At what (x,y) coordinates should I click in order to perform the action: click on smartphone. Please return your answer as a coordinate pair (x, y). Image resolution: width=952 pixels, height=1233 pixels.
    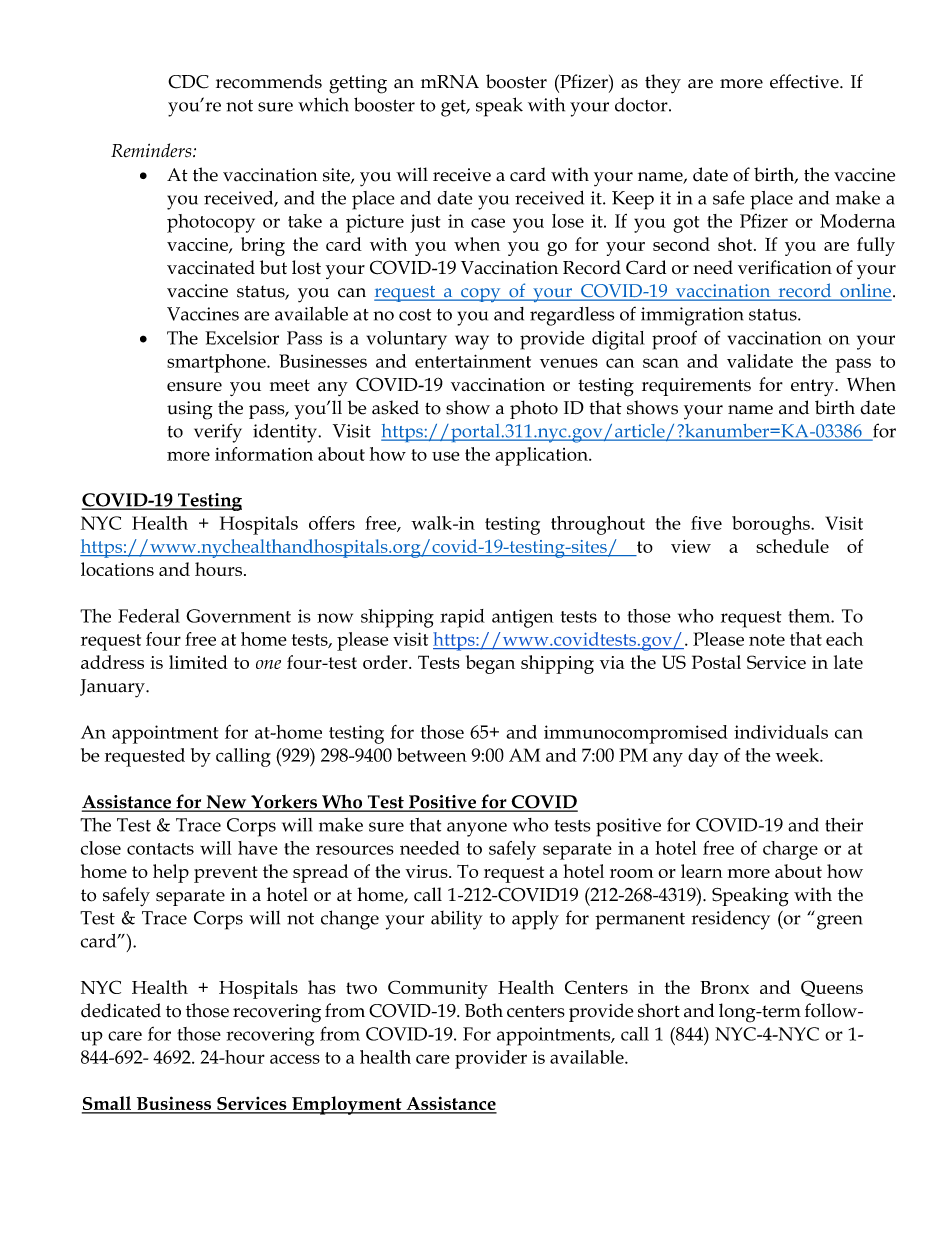
    Looking at the image, I should click on (217, 363).
